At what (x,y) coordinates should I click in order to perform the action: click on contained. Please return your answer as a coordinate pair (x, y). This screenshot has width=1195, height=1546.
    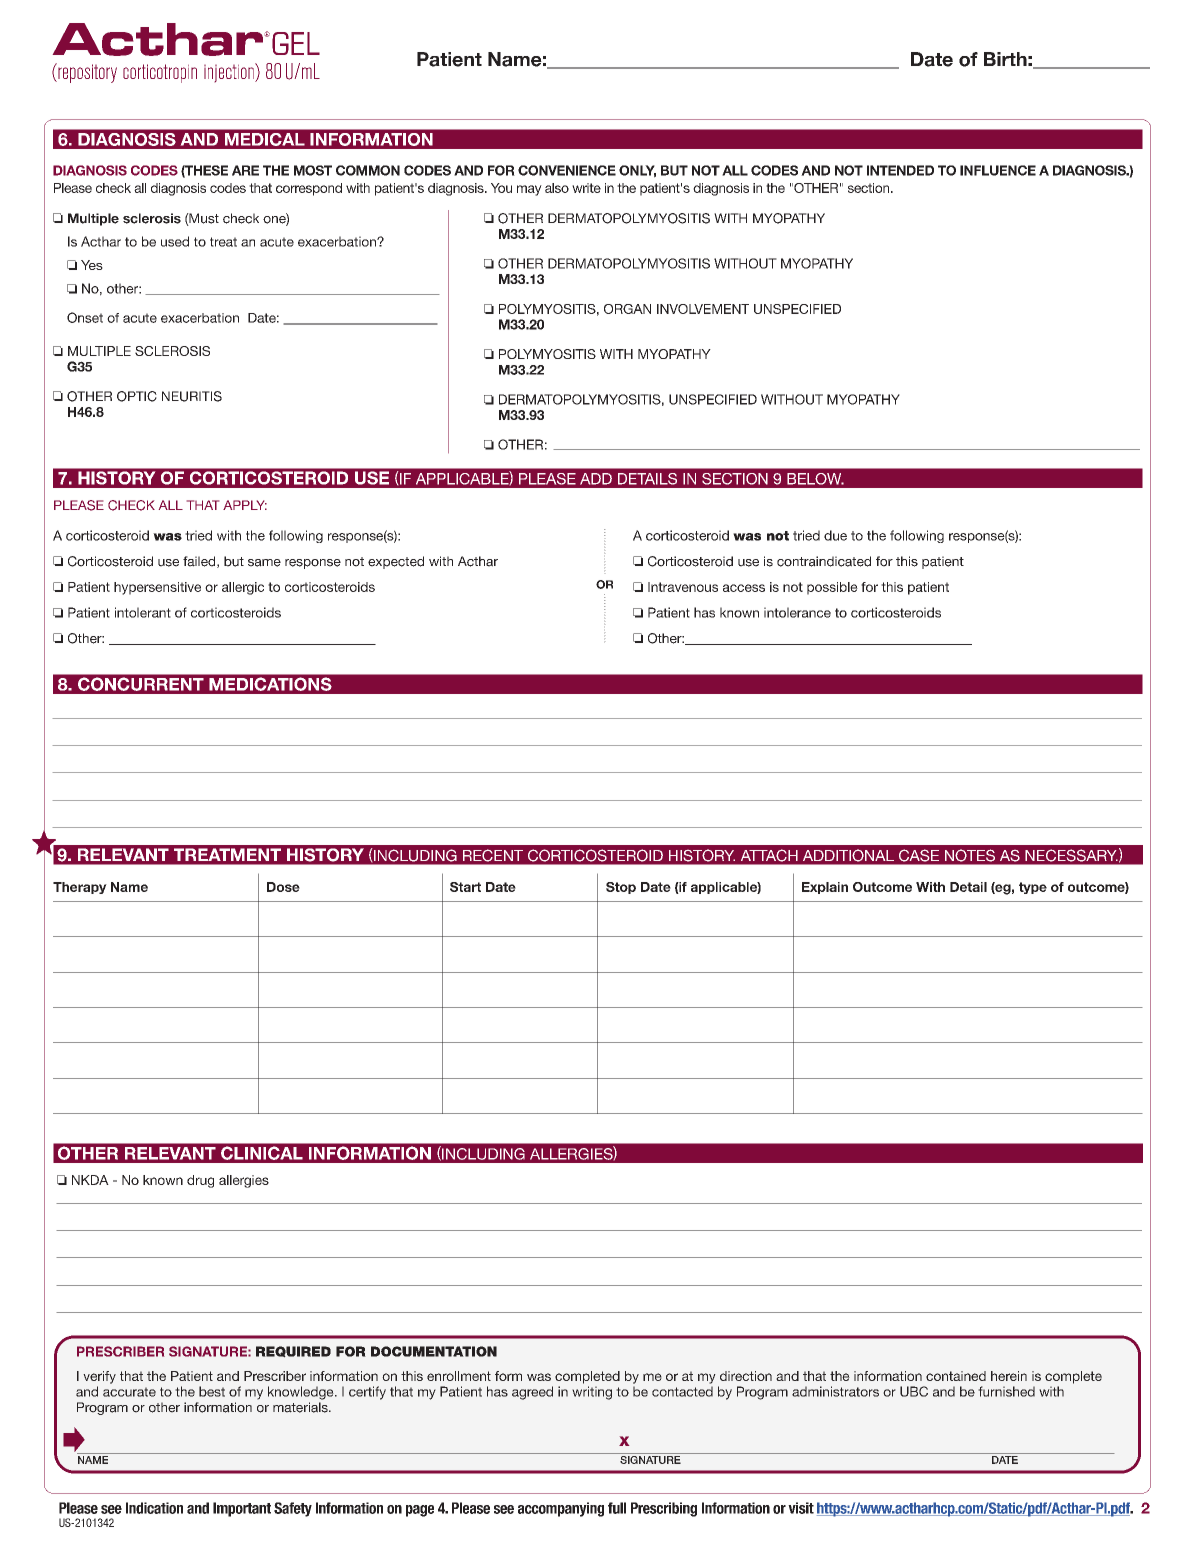
    Looking at the image, I should click on (956, 1376).
